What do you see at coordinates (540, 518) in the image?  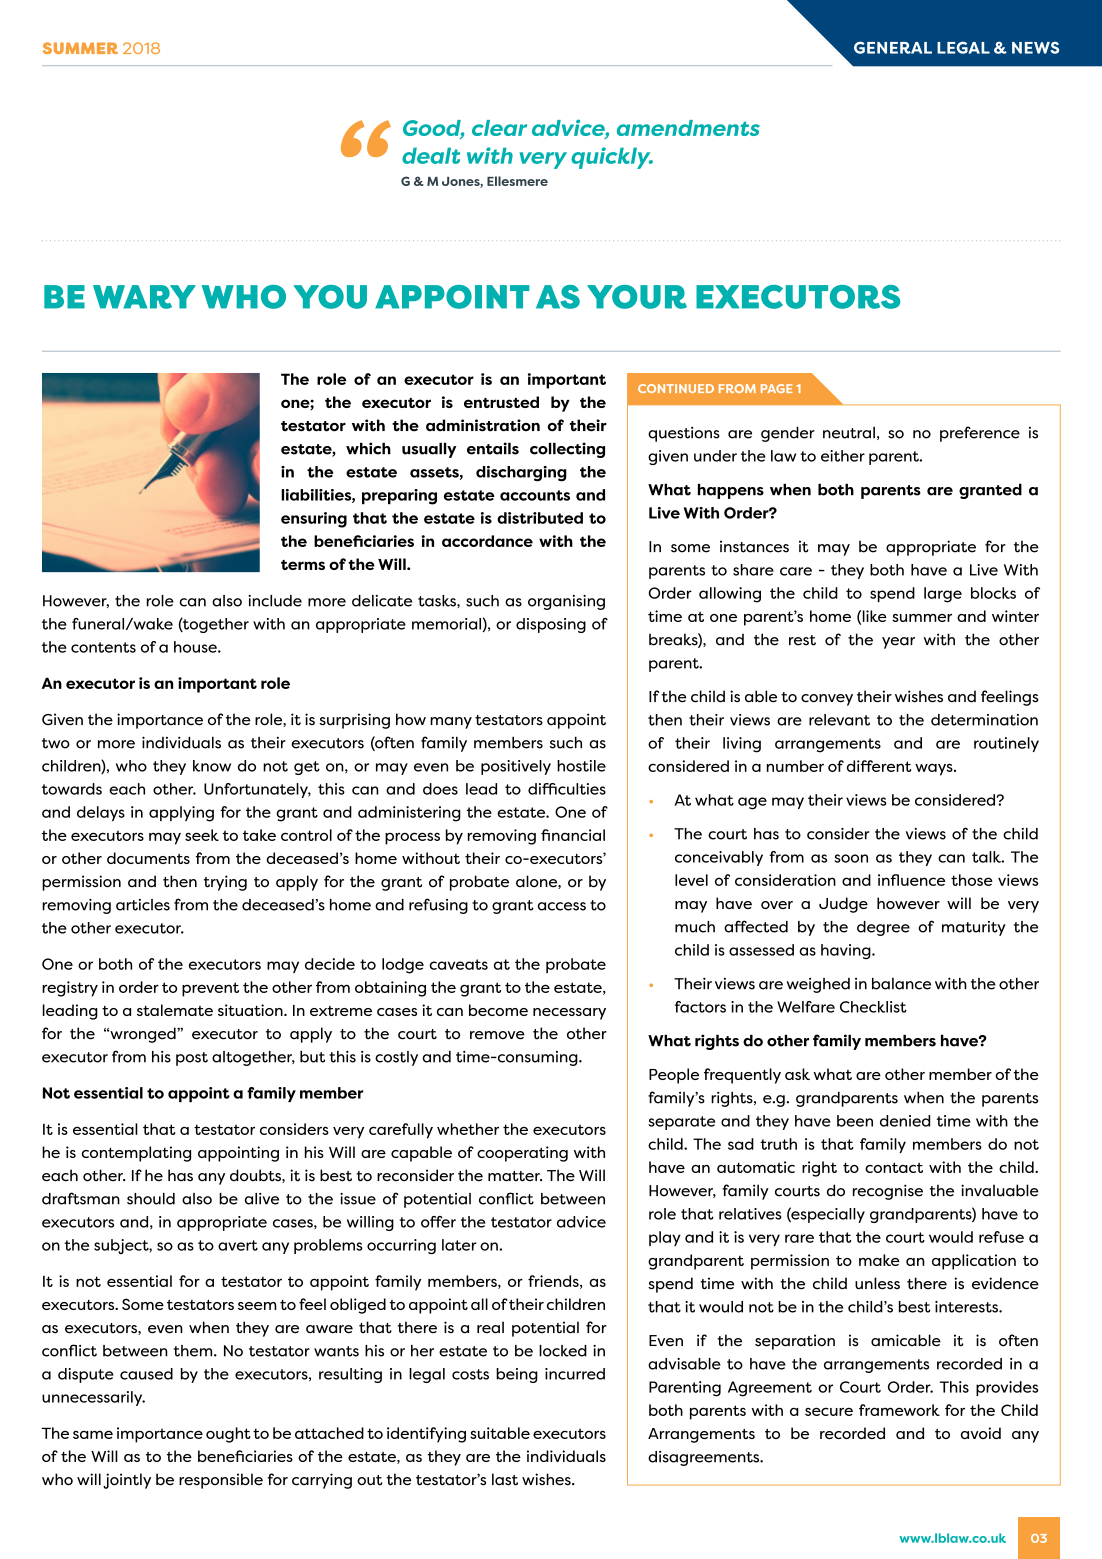 I see `distributed` at bounding box center [540, 518].
